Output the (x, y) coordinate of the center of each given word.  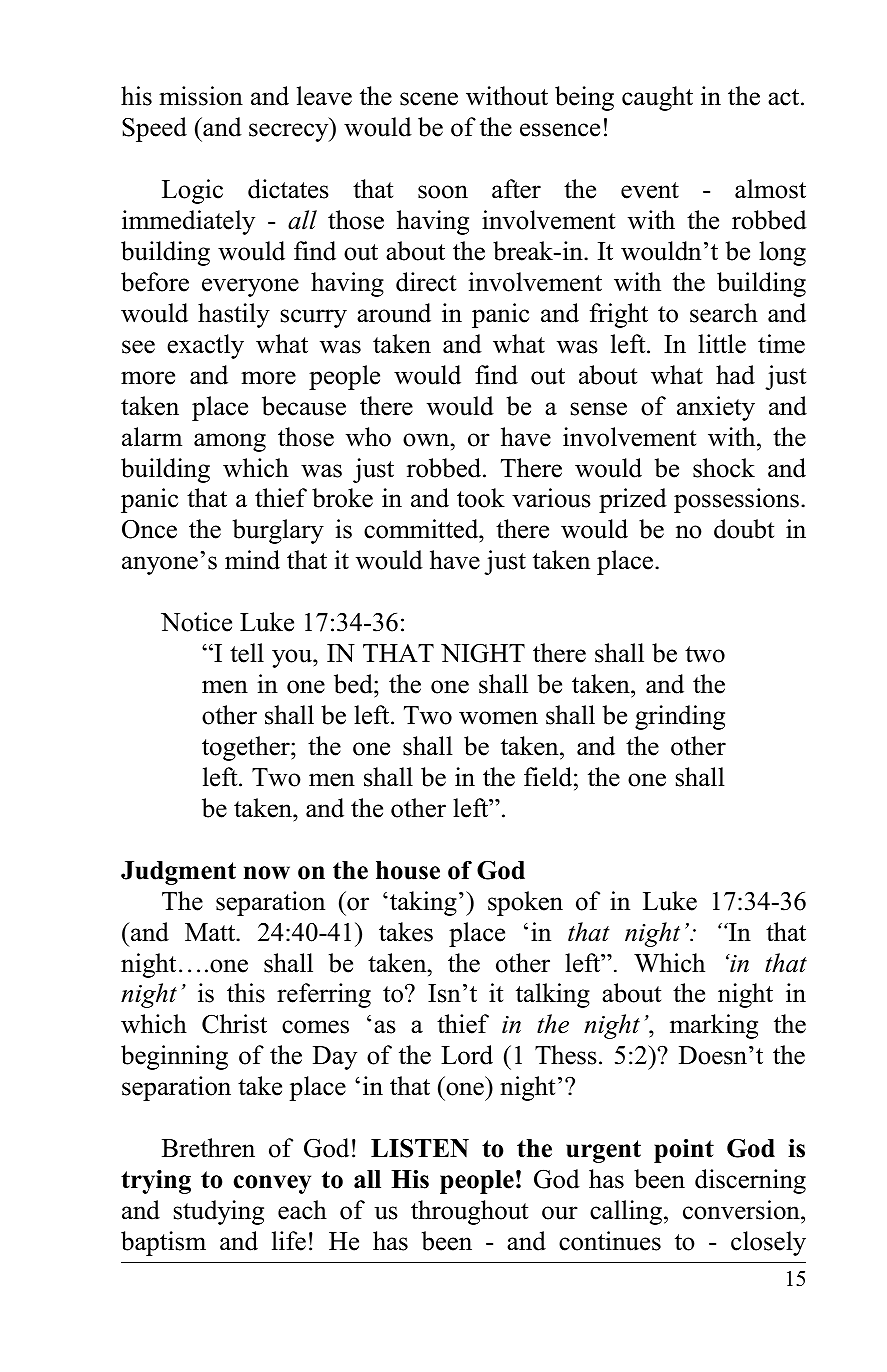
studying (219, 1212)
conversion (742, 1210)
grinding (680, 717)
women (498, 718)
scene (429, 99)
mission (201, 96)
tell (247, 653)
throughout (469, 1212)
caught (657, 98)
